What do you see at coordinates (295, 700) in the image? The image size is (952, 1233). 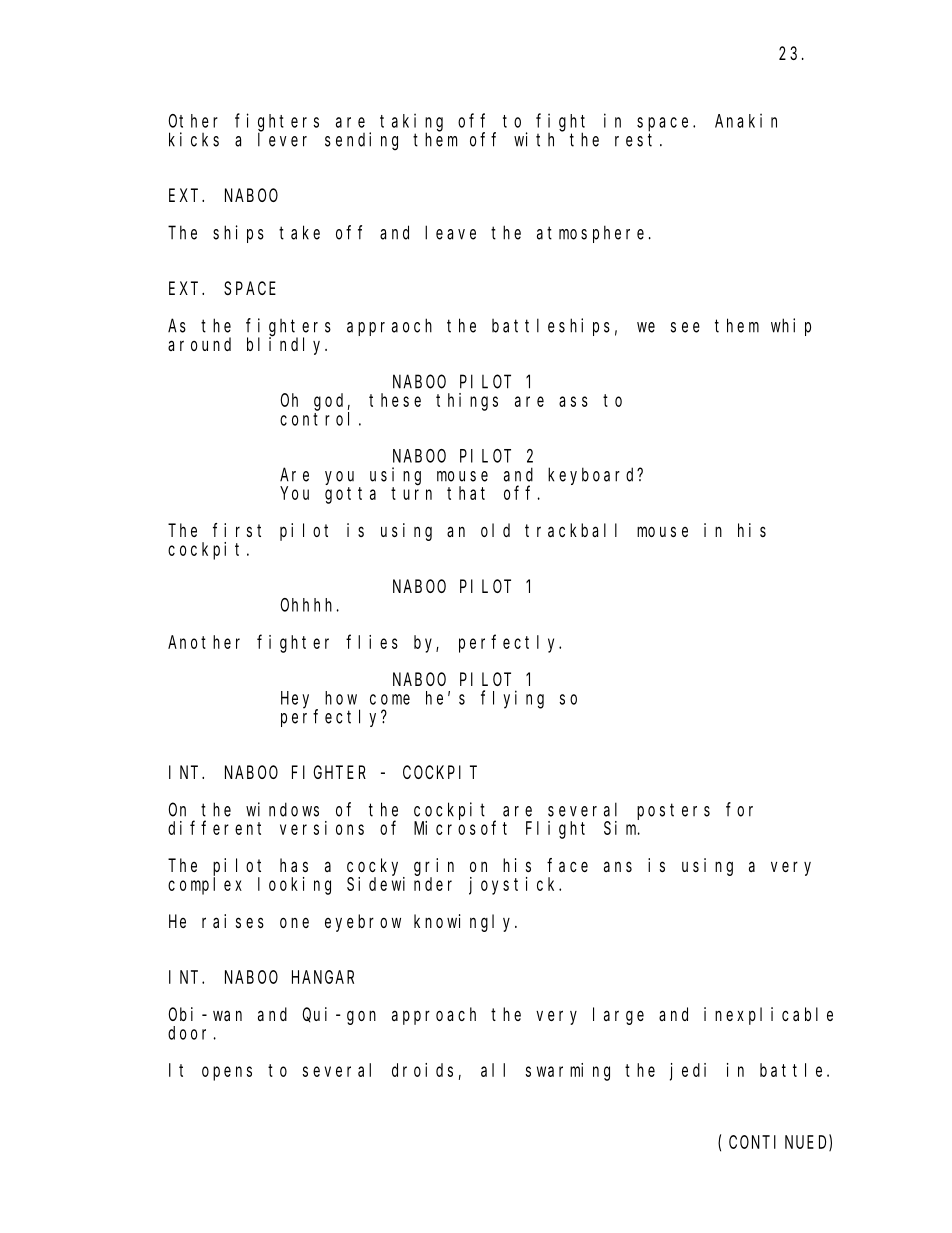 I see `Hey` at bounding box center [295, 700].
